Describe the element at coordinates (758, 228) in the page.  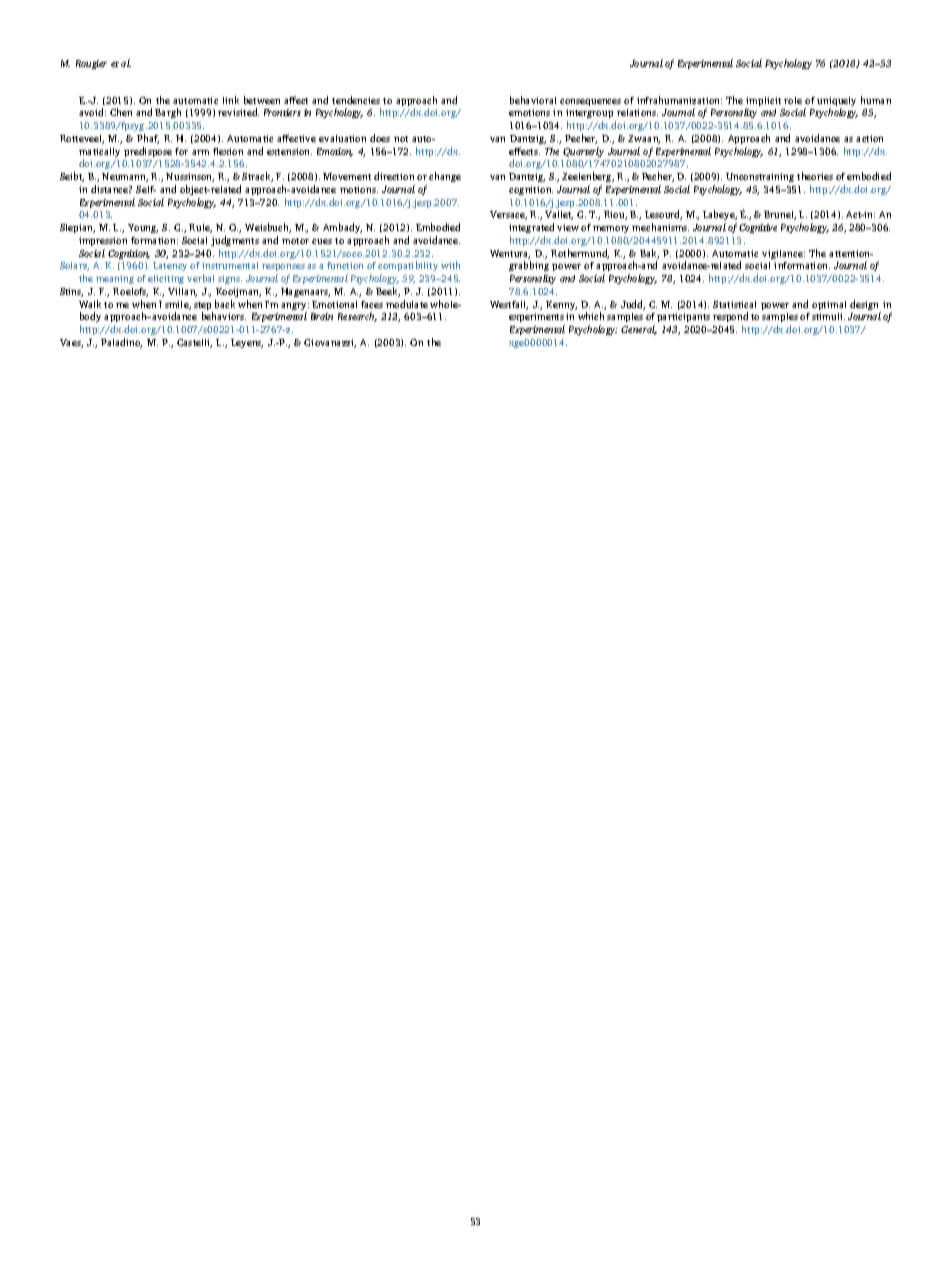
I see `Cognitive` at that location.
